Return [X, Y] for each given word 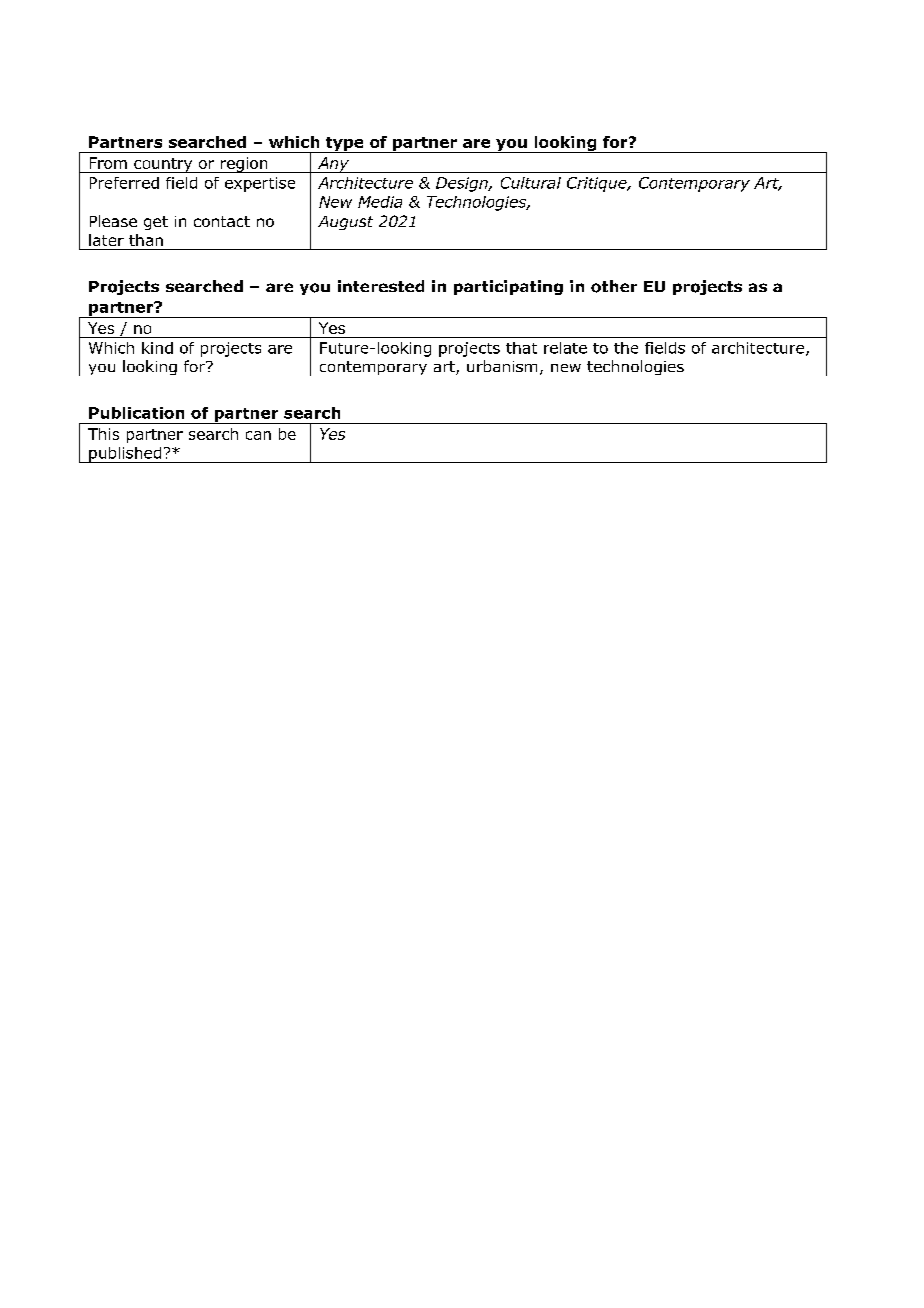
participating [508, 287]
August [345, 223]
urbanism [502, 366]
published [125, 455]
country [163, 165]
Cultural [531, 183]
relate [565, 348]
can [258, 435]
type [345, 145]
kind [157, 348]
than [146, 240]
